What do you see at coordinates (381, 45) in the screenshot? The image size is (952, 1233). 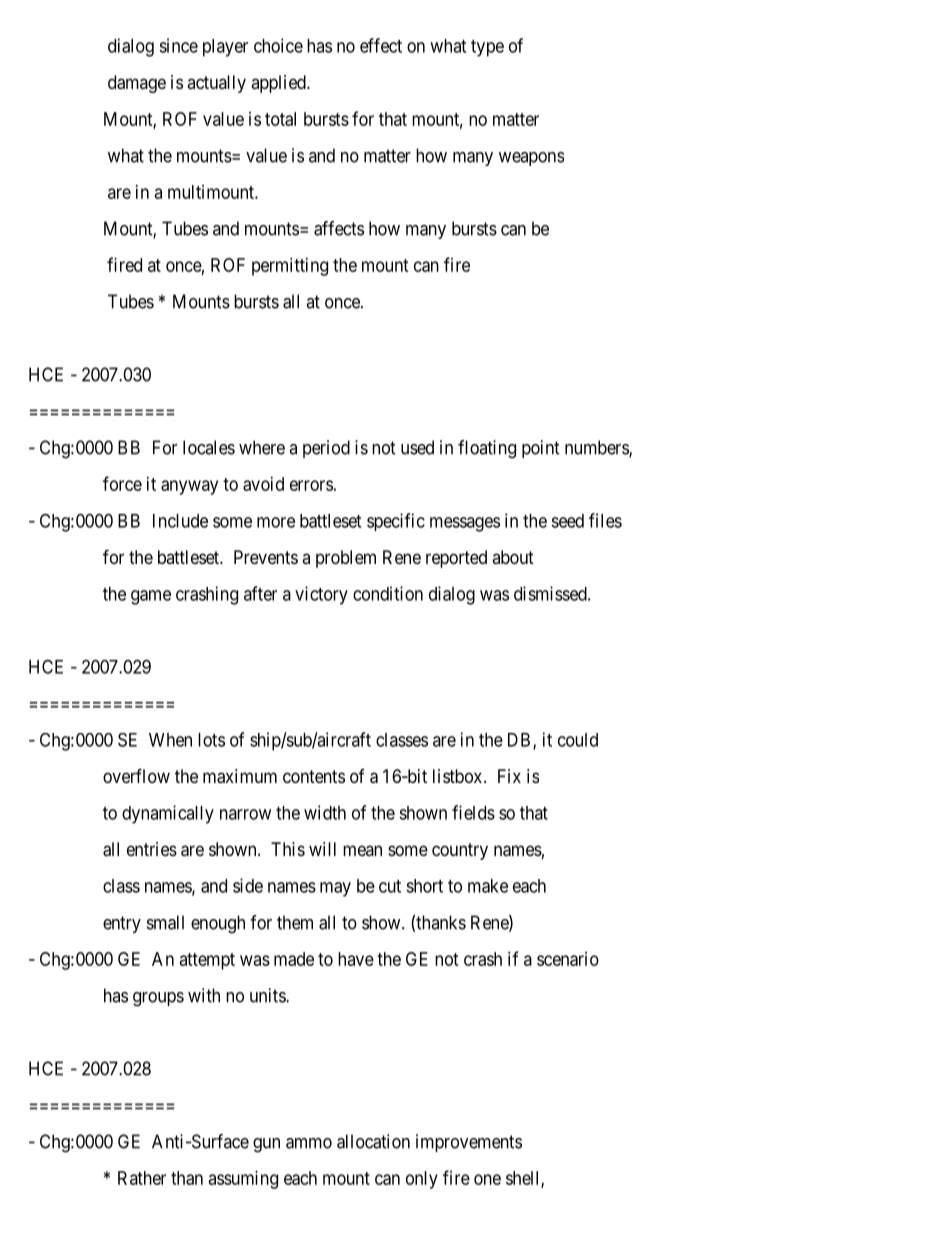 I see `effect` at bounding box center [381, 45].
